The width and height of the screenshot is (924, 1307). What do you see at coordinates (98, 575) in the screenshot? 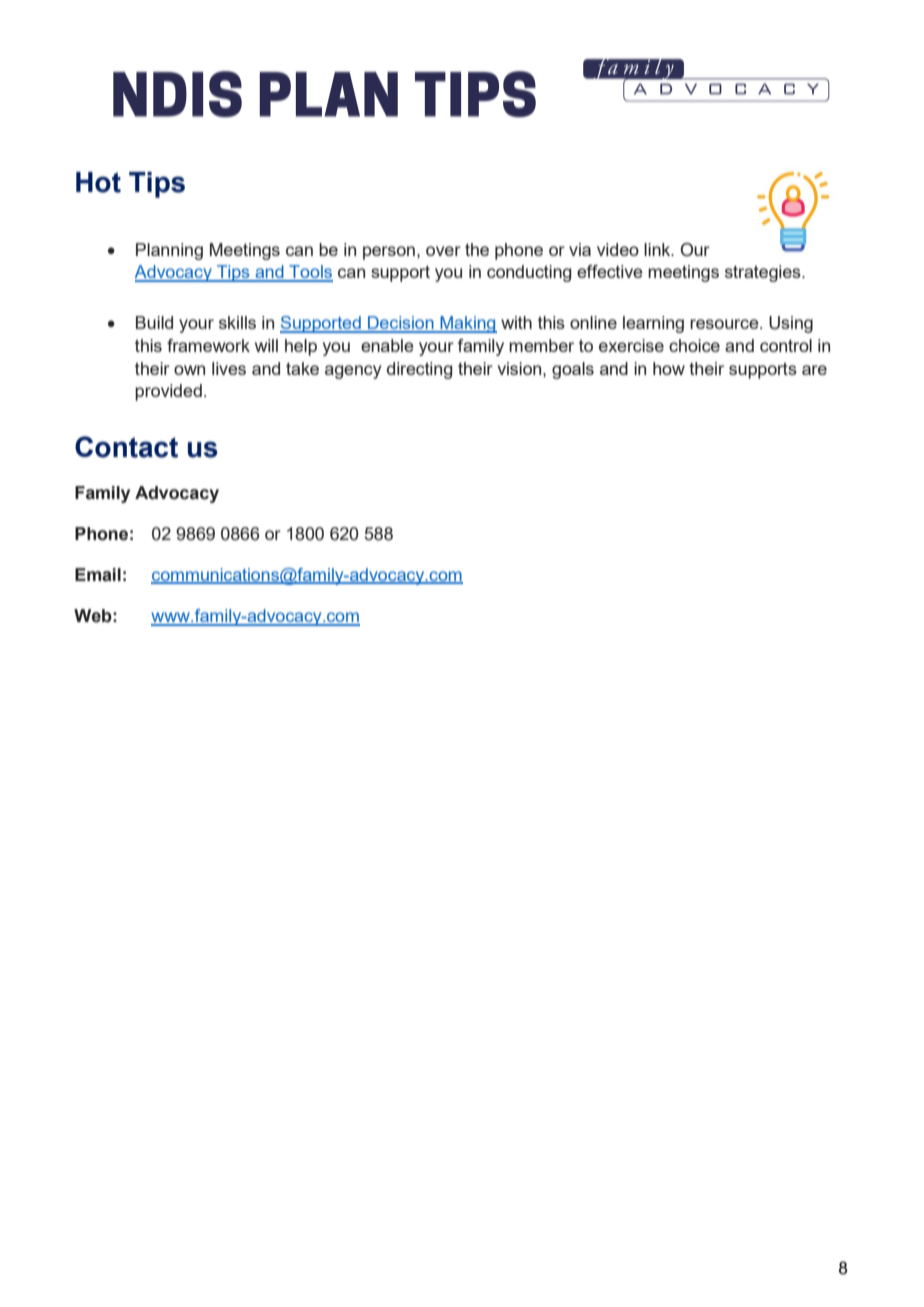
I see `Email` at bounding box center [98, 575].
